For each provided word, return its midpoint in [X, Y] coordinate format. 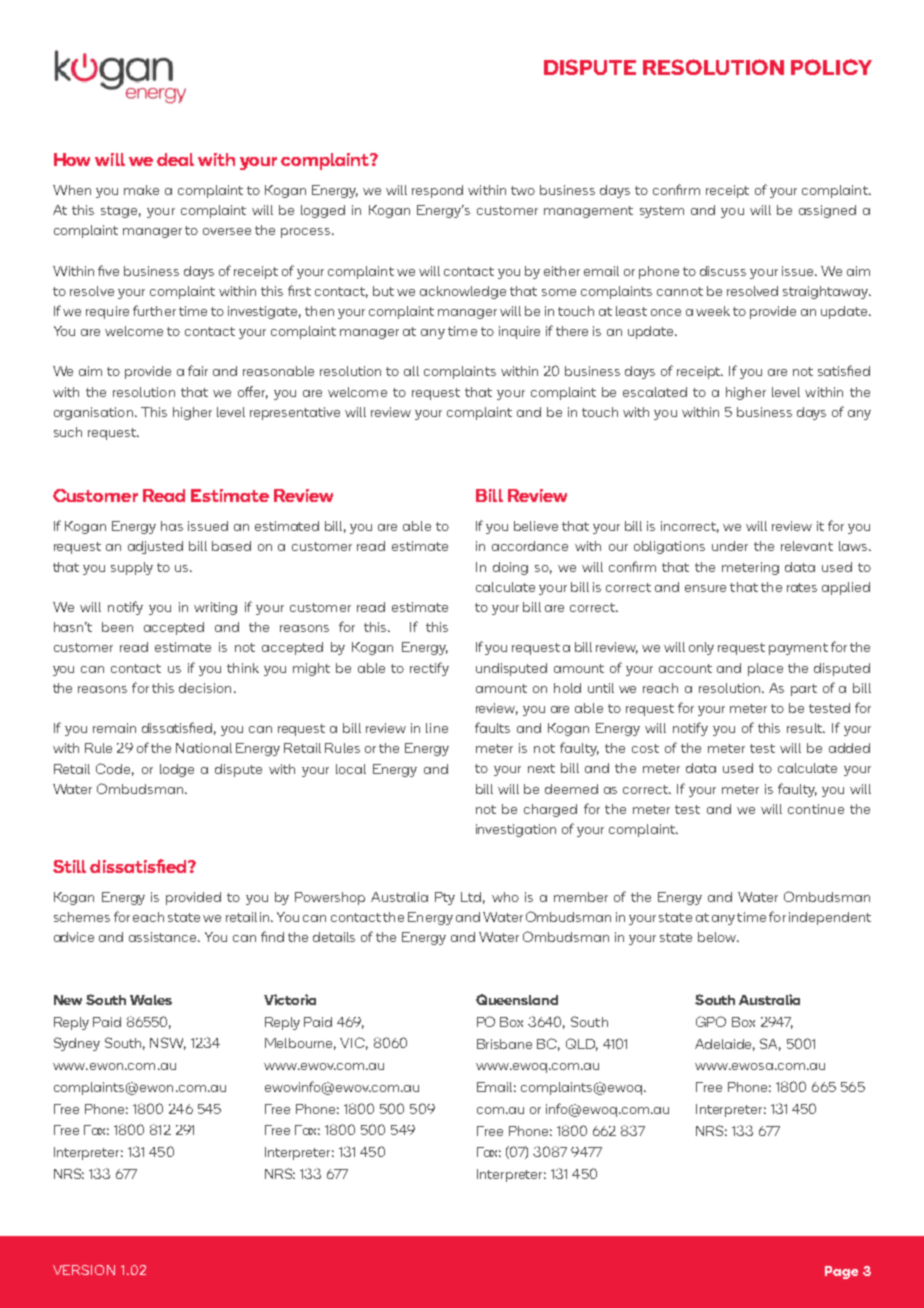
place [765, 669]
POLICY [831, 67]
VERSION [84, 1270]
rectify [429, 669]
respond [437, 191]
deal [175, 159]
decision [205, 688]
